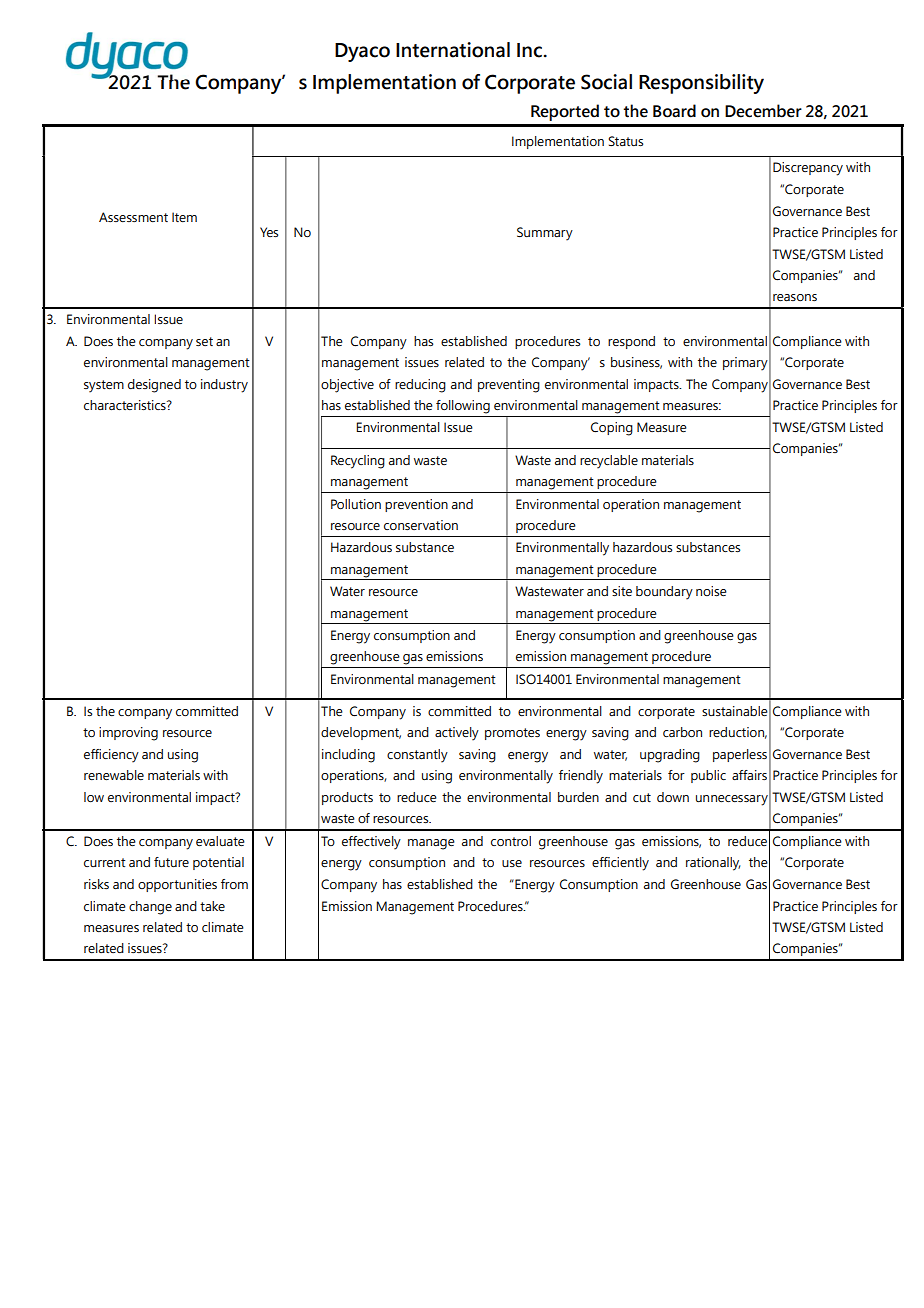 The width and height of the screenshot is (924, 1308). I want to click on carbon, so click(682, 732).
